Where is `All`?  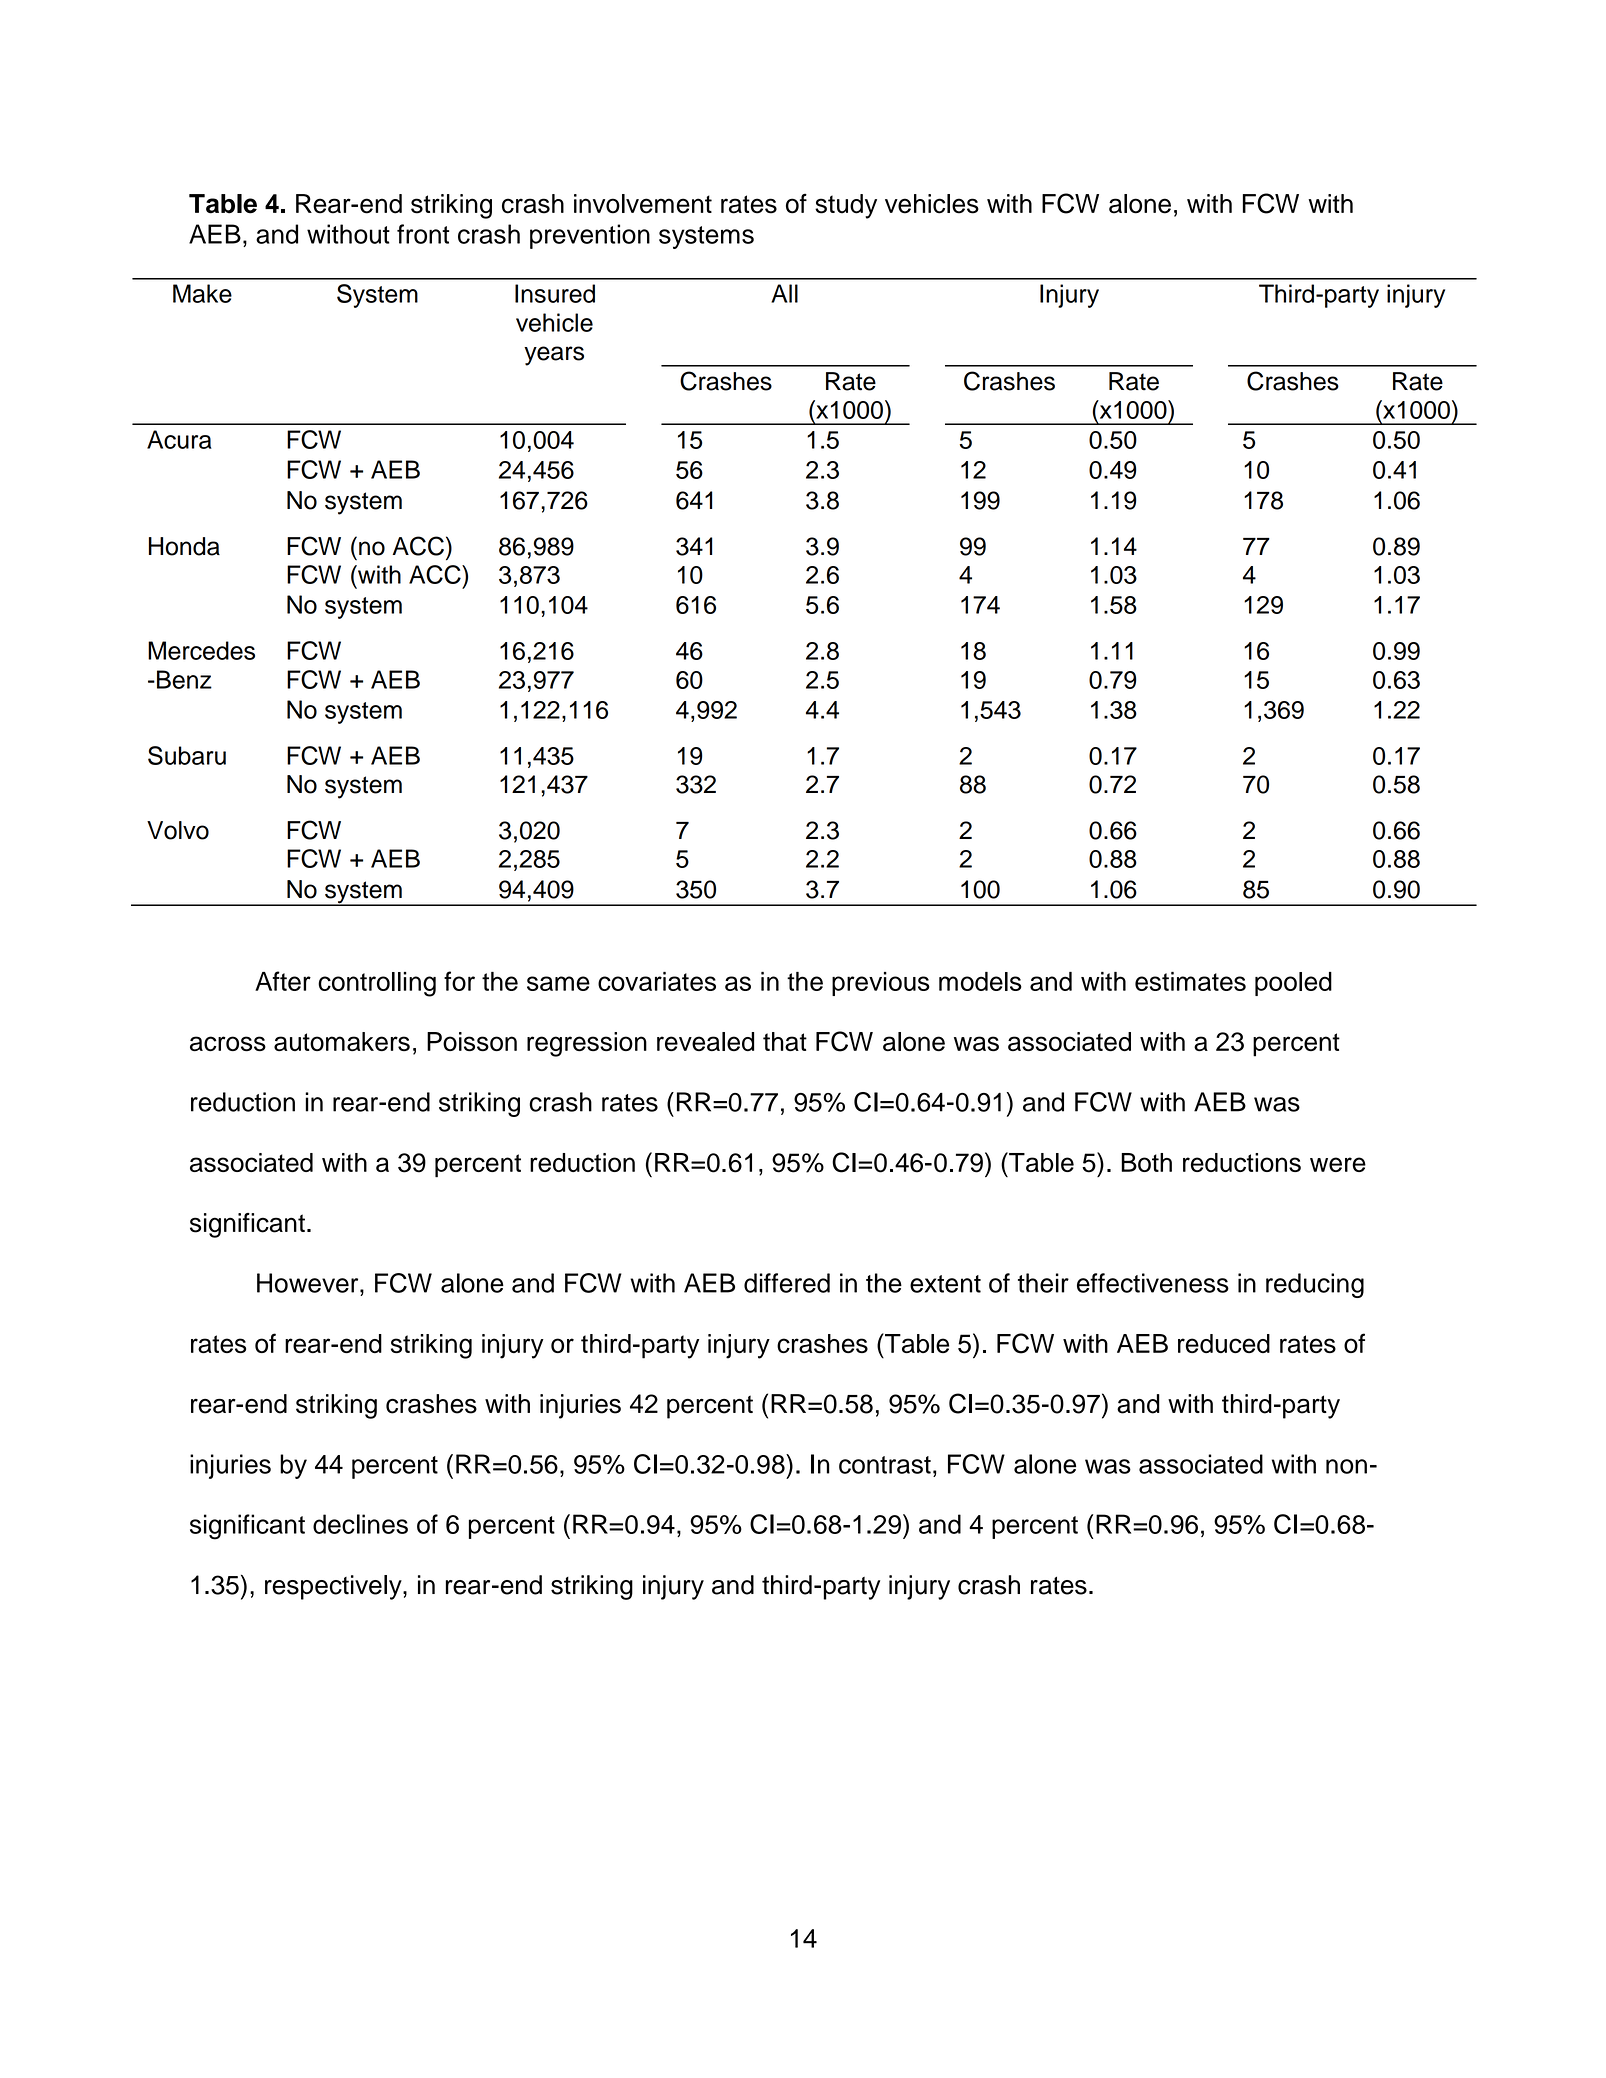
All is located at coordinates (784, 293).
